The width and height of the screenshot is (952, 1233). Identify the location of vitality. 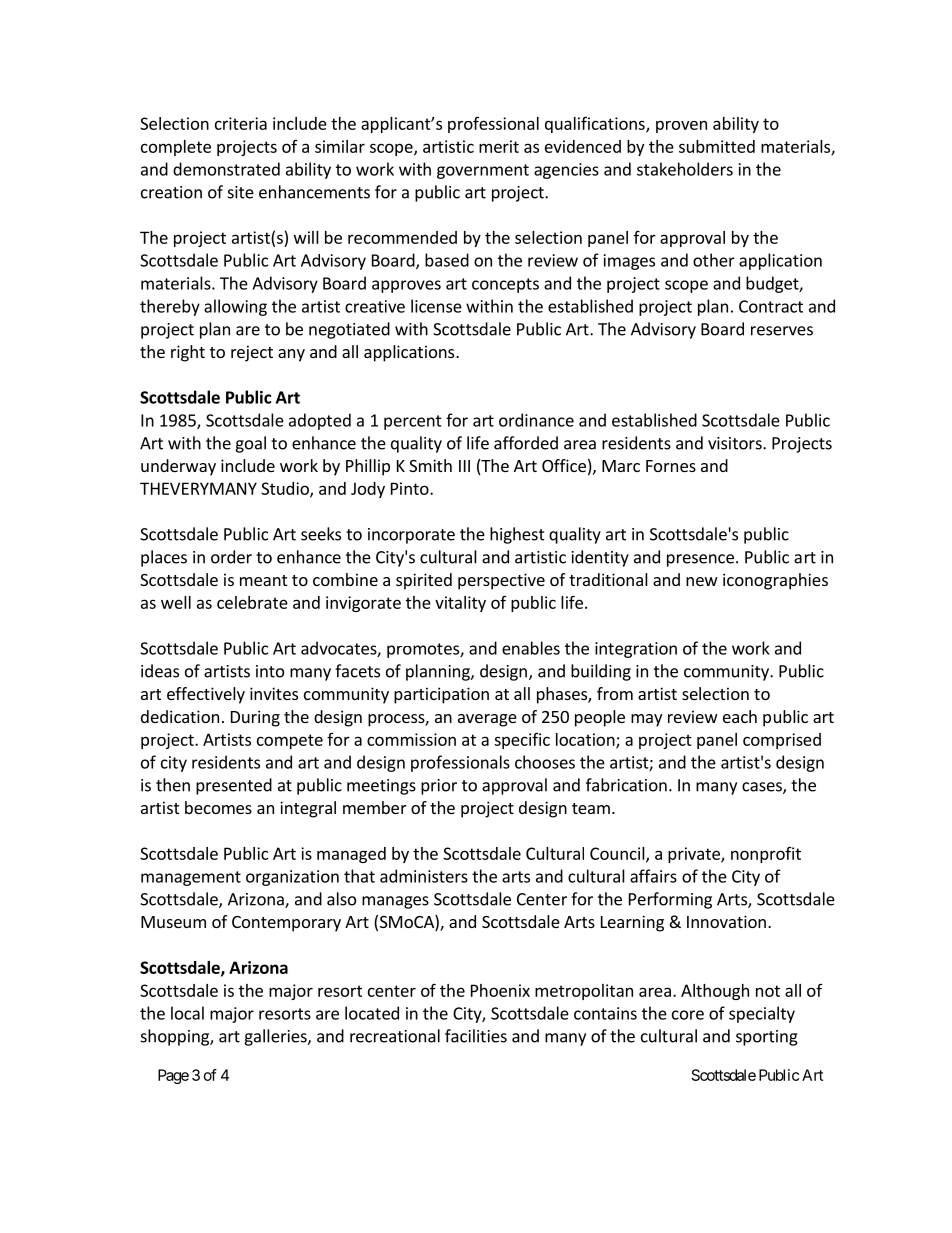
(460, 604).
